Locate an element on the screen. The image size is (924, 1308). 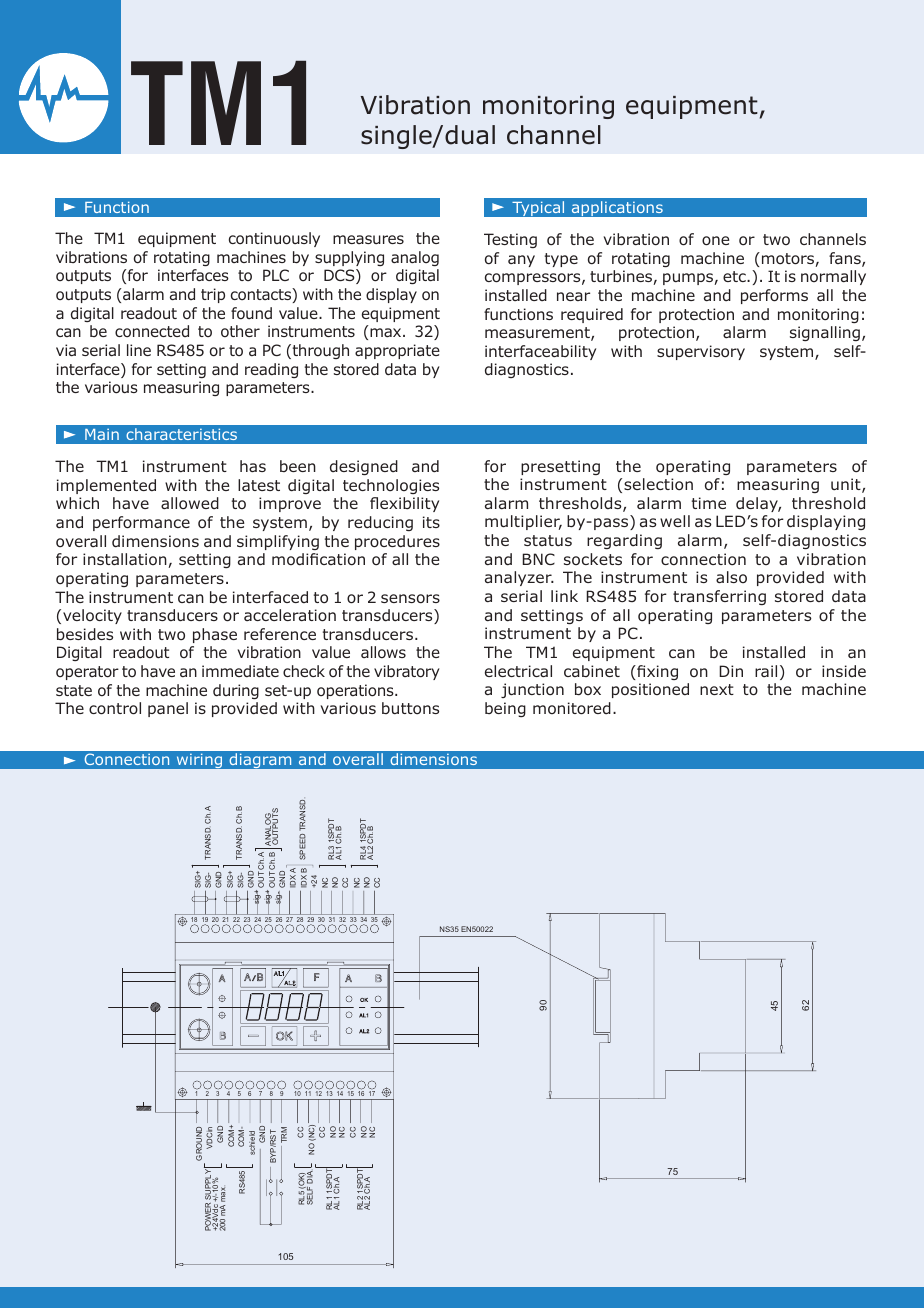
selection is located at coordinates (658, 484).
